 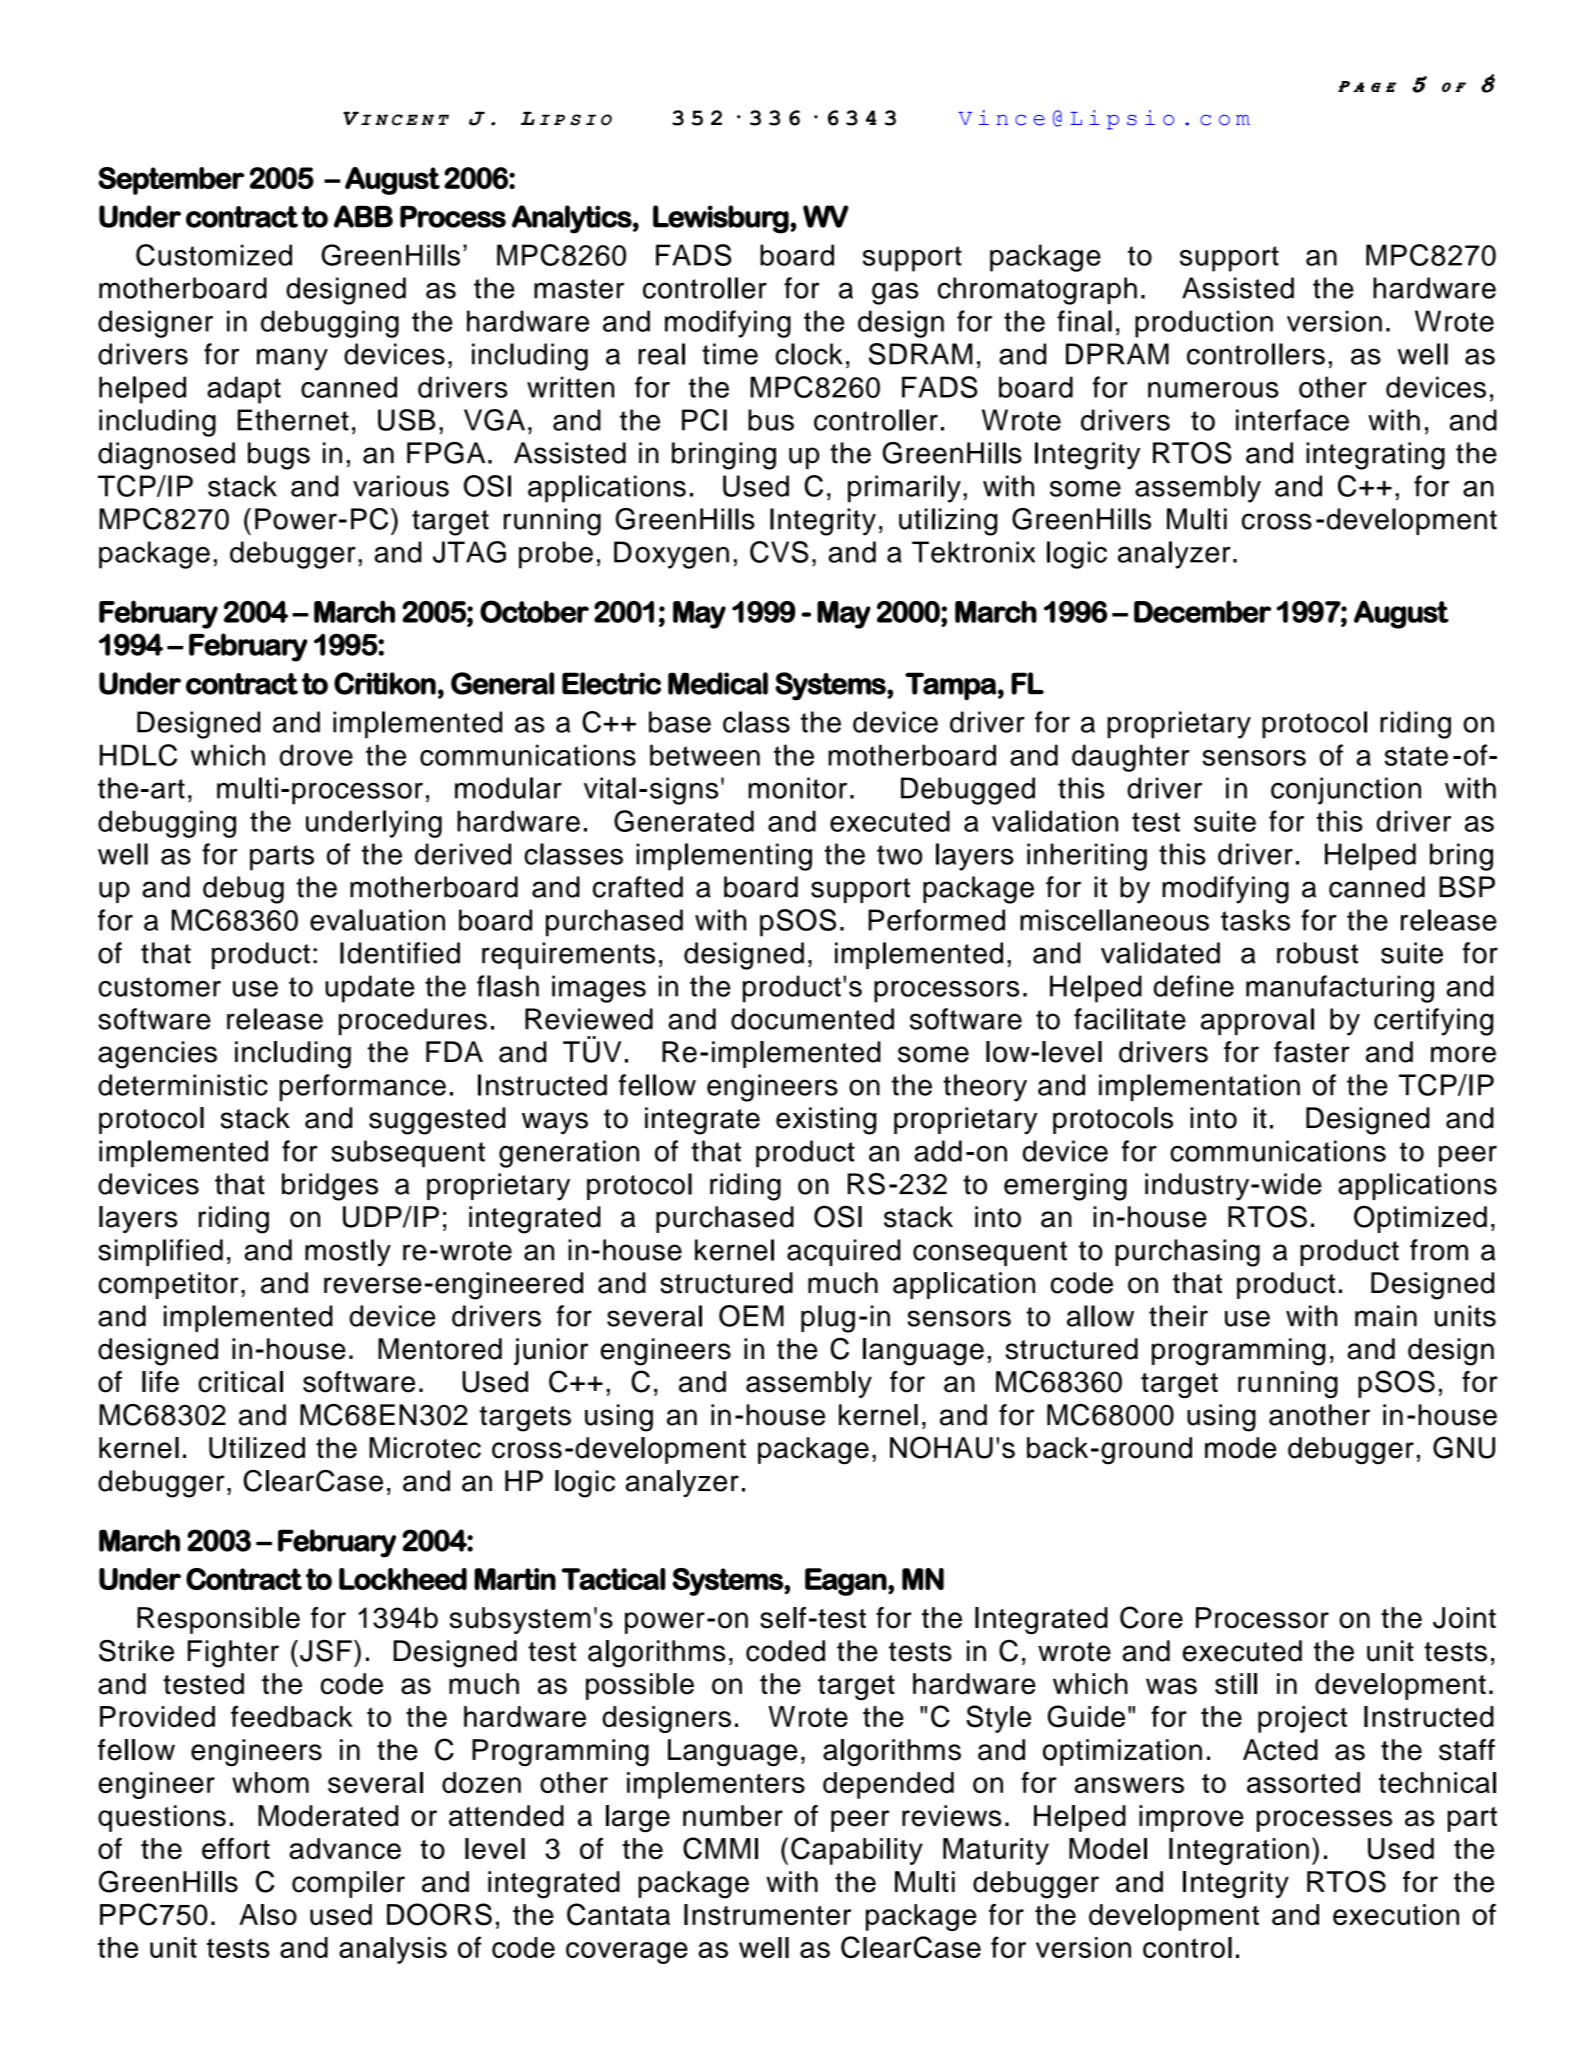 What do you see at coordinates (1213, 390) in the screenshot?
I see `numerous` at bounding box center [1213, 390].
